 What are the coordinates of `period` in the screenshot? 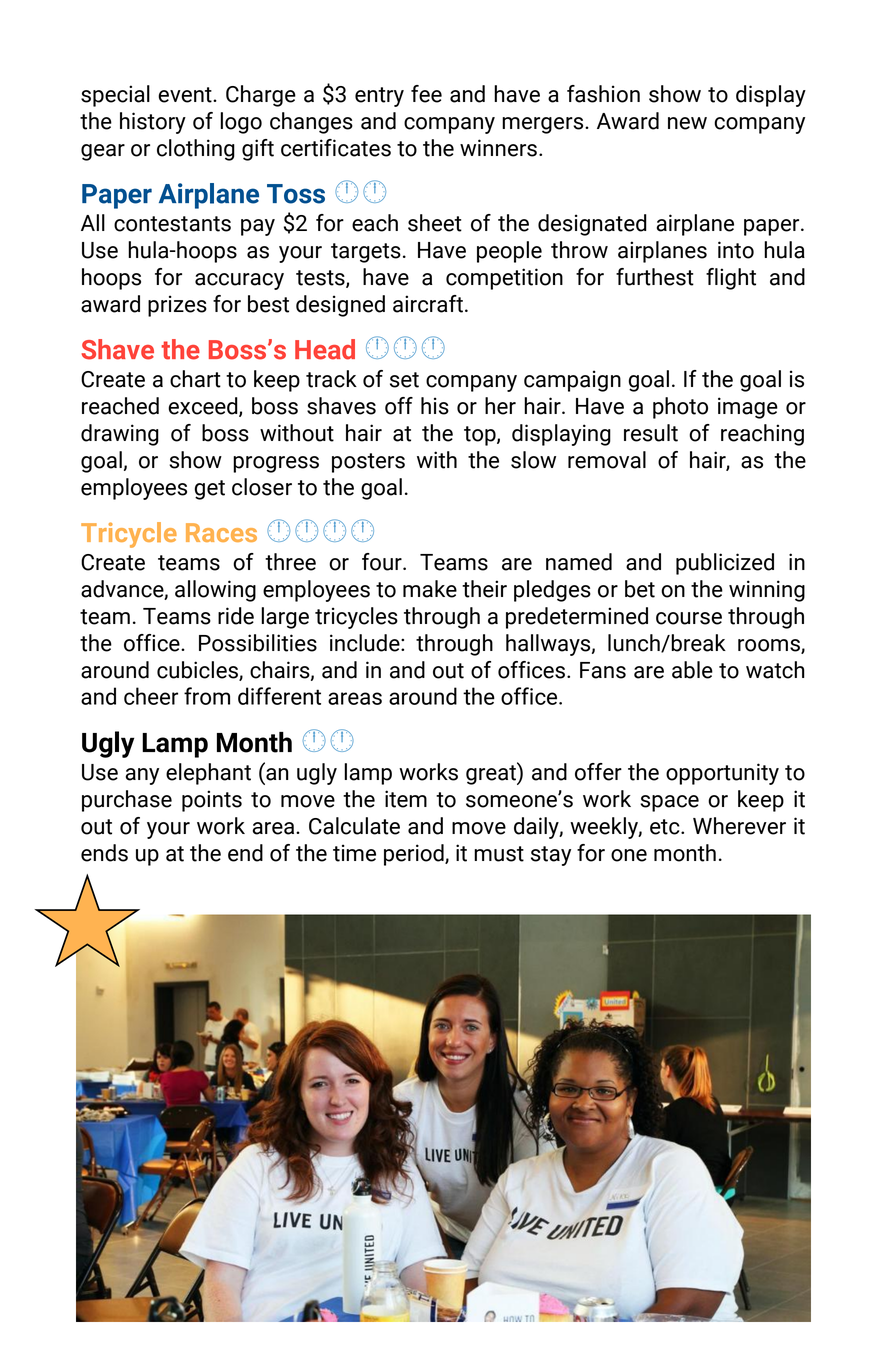 It's located at (415, 855).
